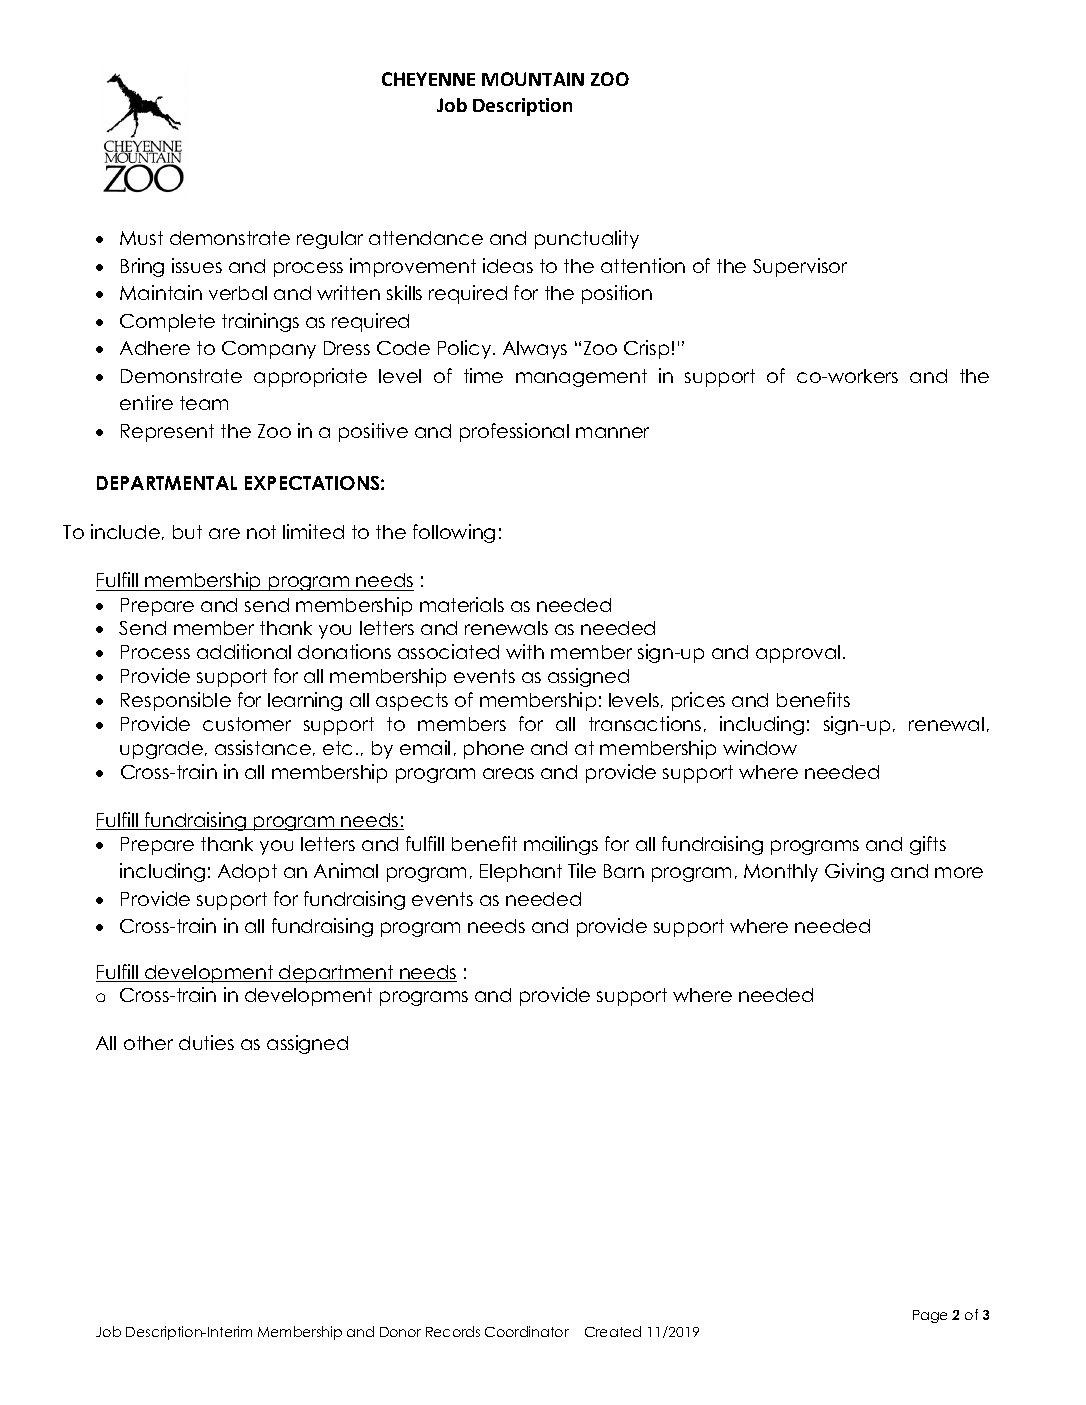  I want to click on Must, so click(141, 238).
